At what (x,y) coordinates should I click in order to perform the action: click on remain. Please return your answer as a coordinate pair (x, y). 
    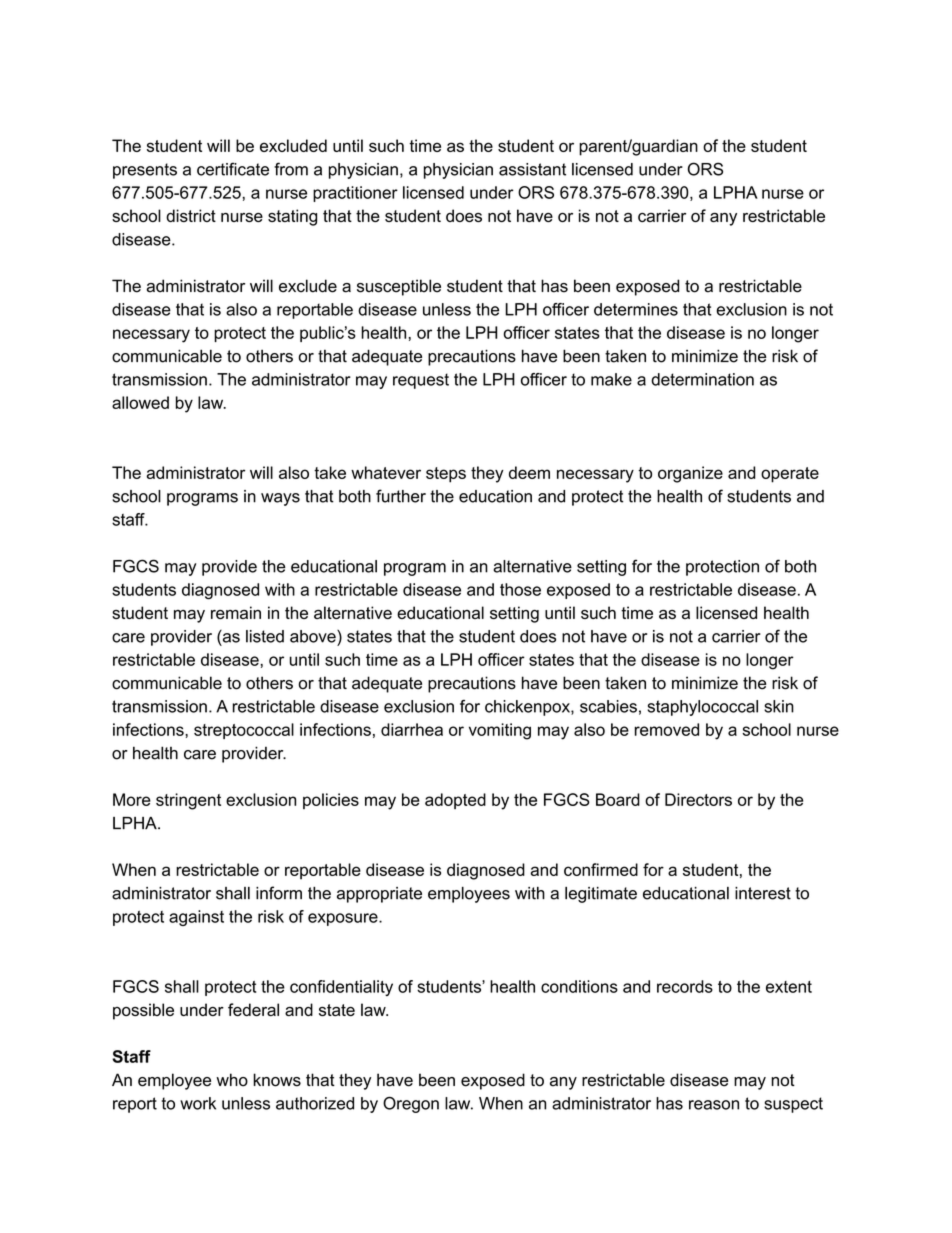
    Looking at the image, I should click on (236, 612).
